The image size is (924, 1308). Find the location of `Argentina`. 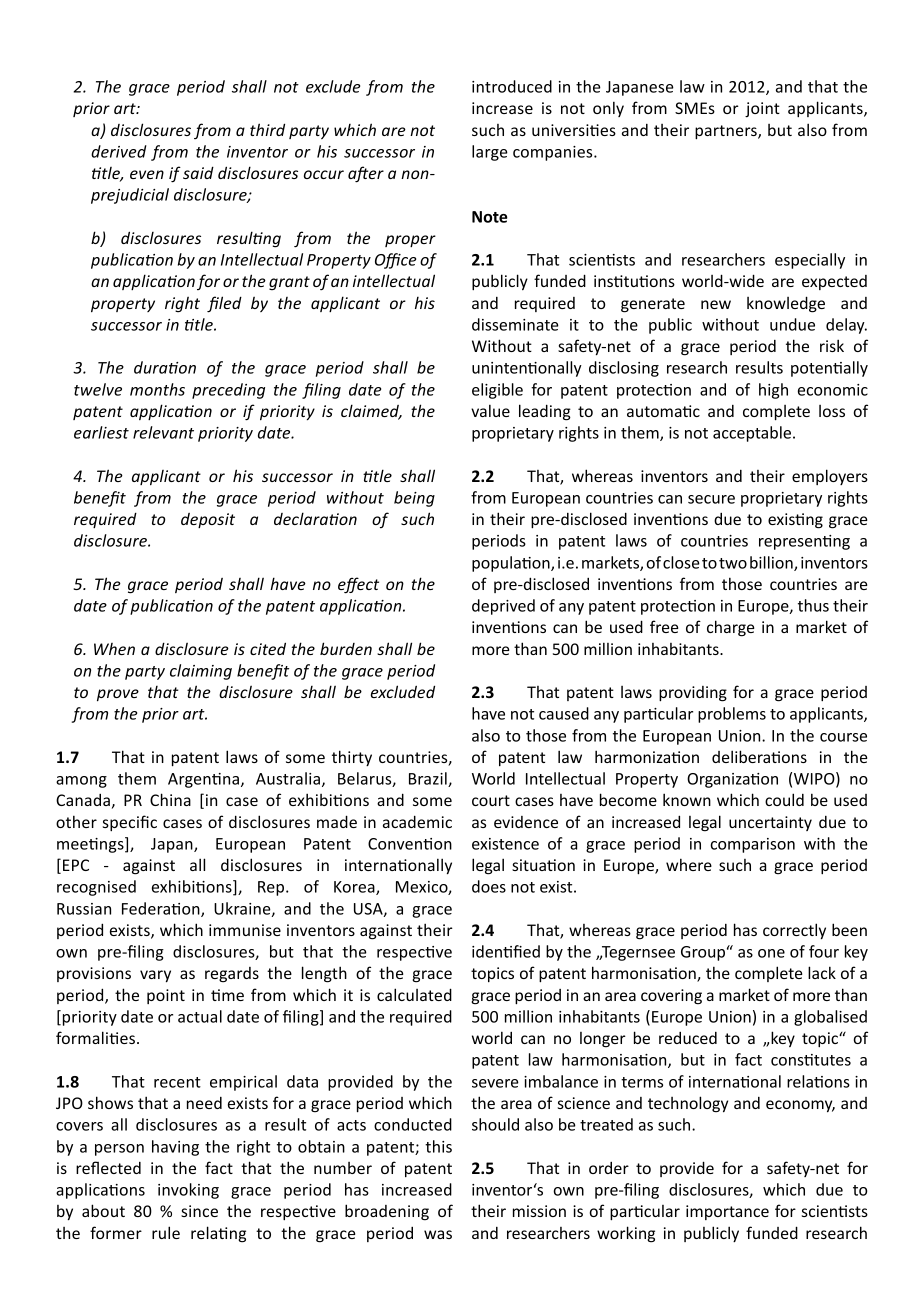

Argentina is located at coordinates (203, 780).
